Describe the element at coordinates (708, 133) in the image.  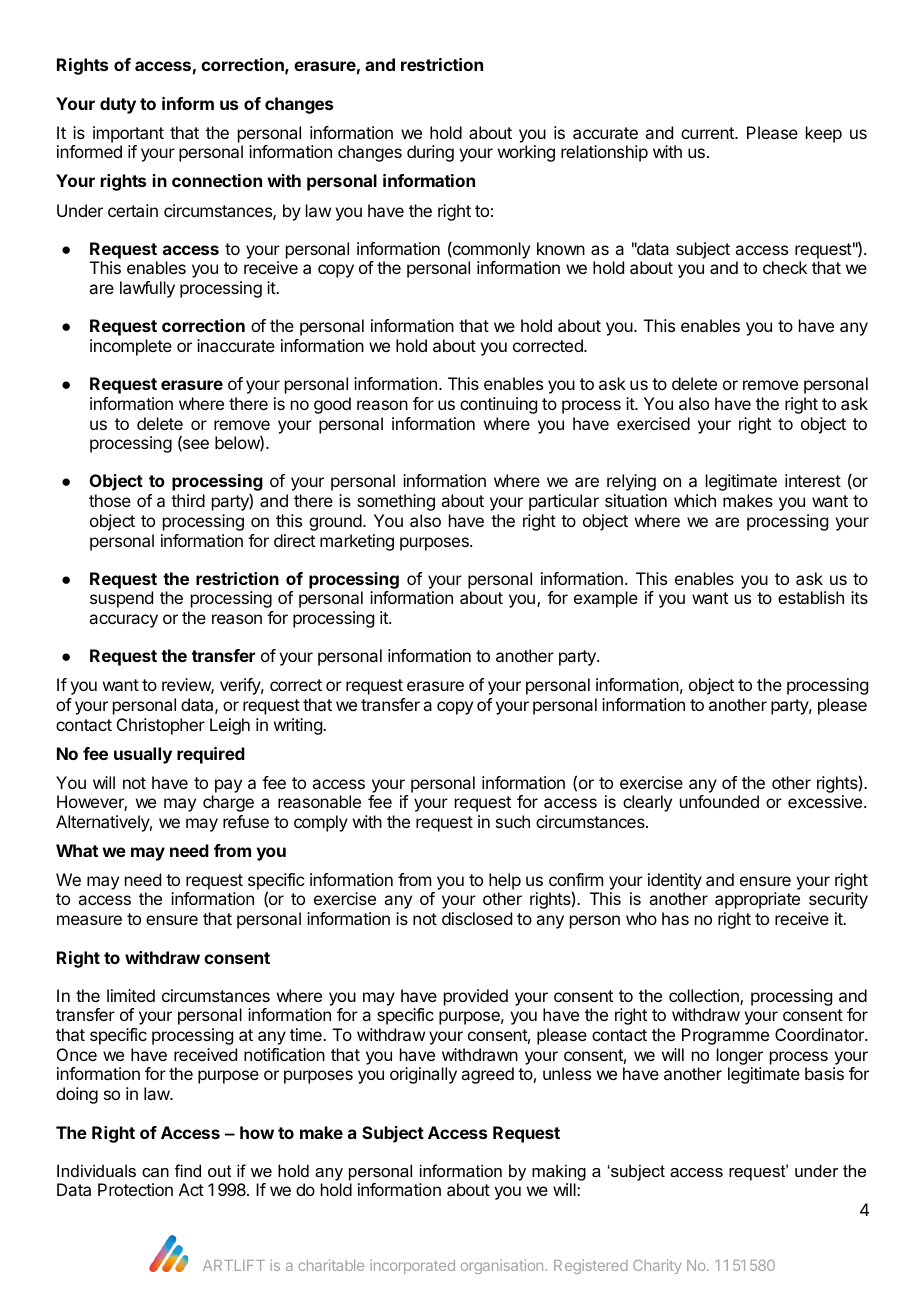
I see `current` at that location.
